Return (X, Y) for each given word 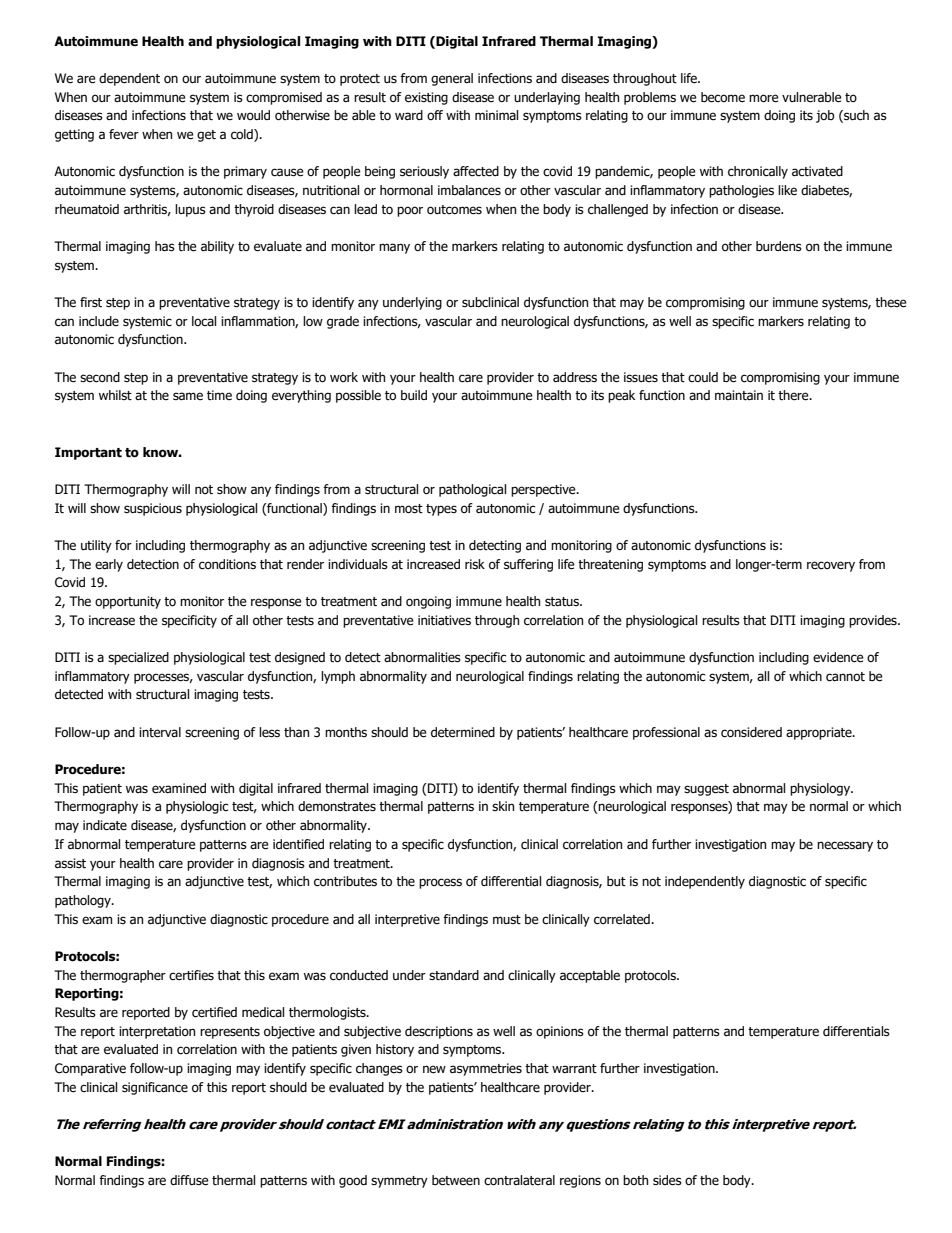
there (794, 395)
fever (124, 134)
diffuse (189, 1180)
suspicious (153, 509)
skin (503, 806)
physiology (821, 789)
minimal (496, 115)
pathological (472, 490)
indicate (105, 825)
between (456, 1180)
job (825, 116)
